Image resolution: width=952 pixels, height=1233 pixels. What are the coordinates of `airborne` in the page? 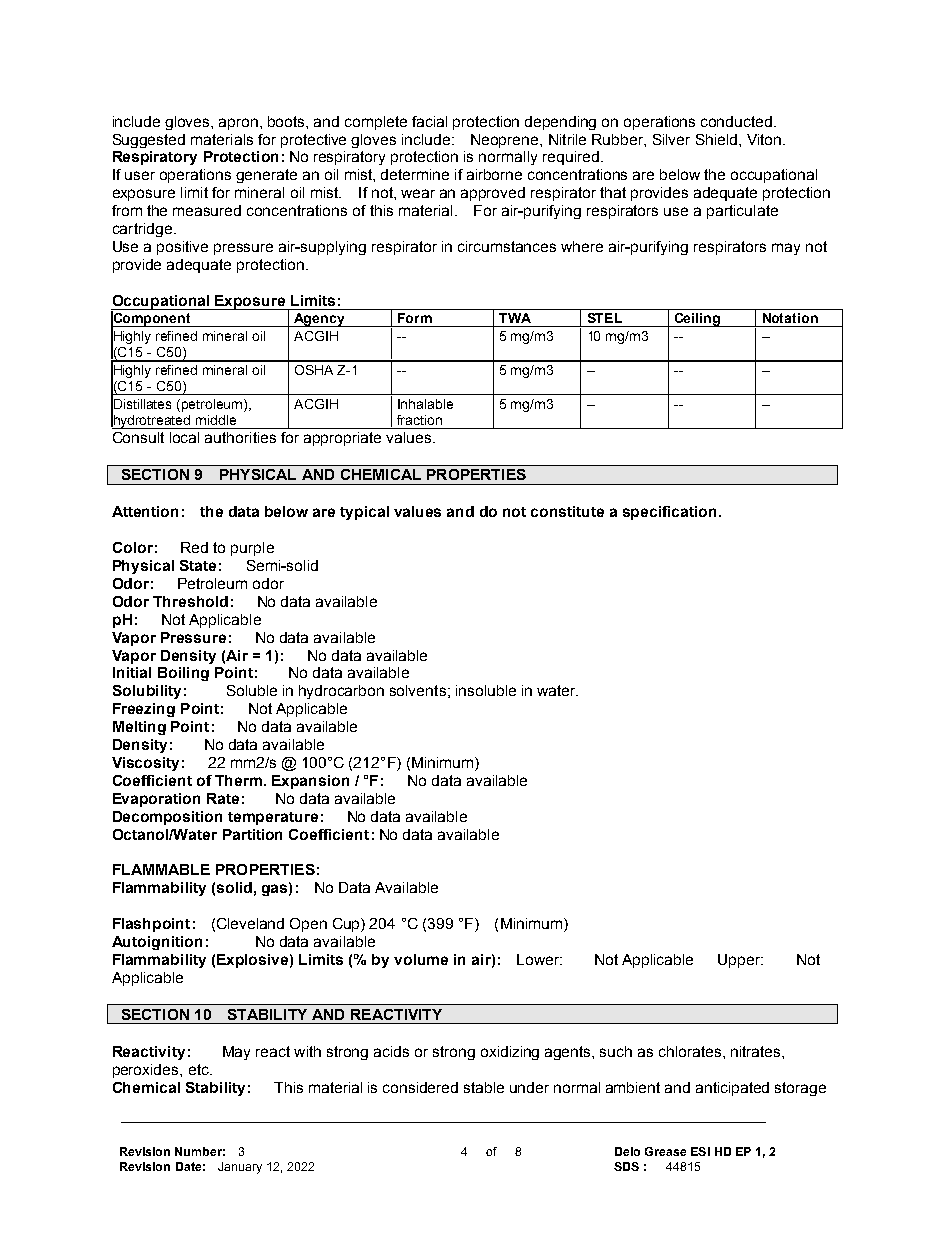 It's located at (494, 174).
